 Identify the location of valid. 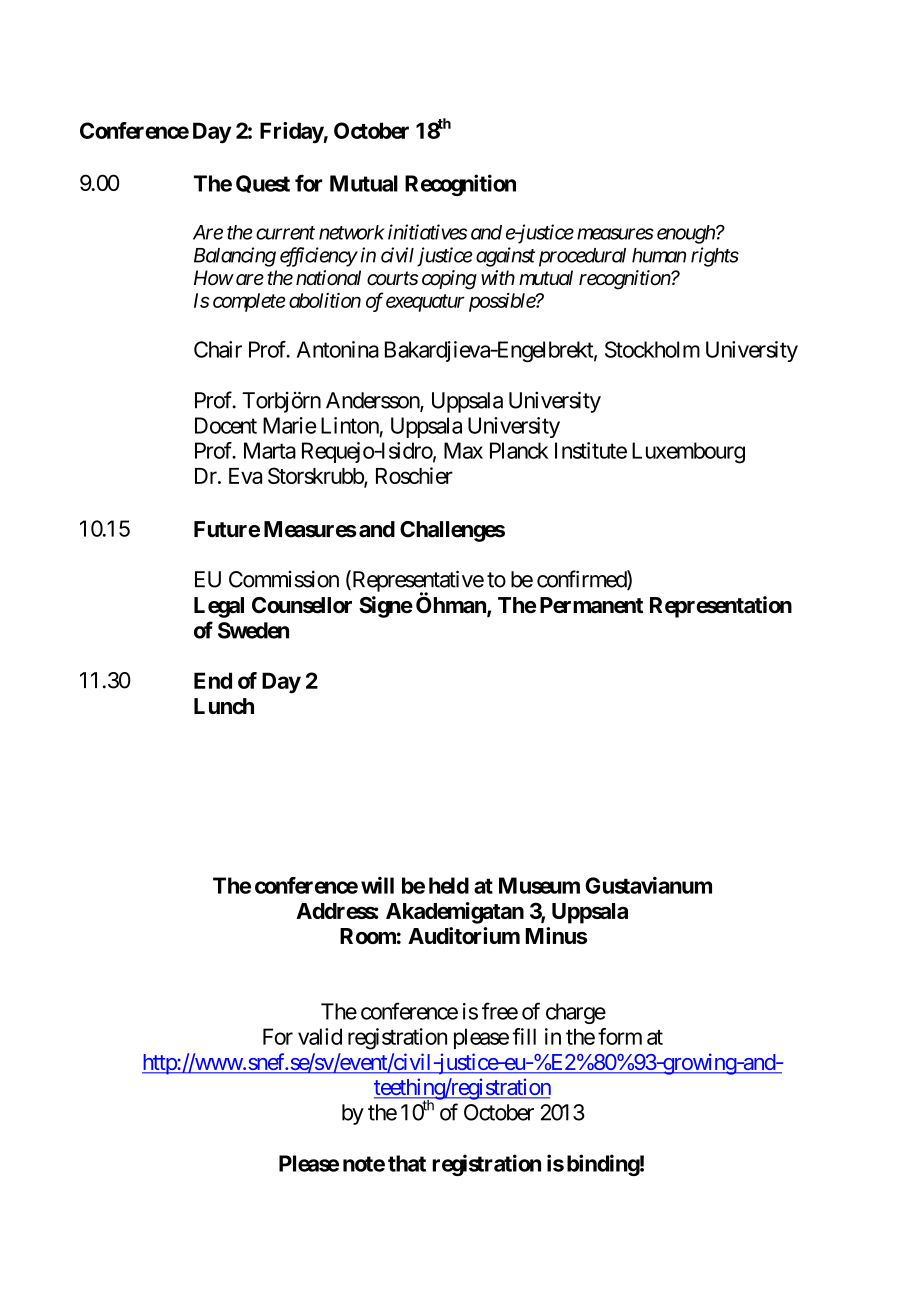
(320, 1036).
